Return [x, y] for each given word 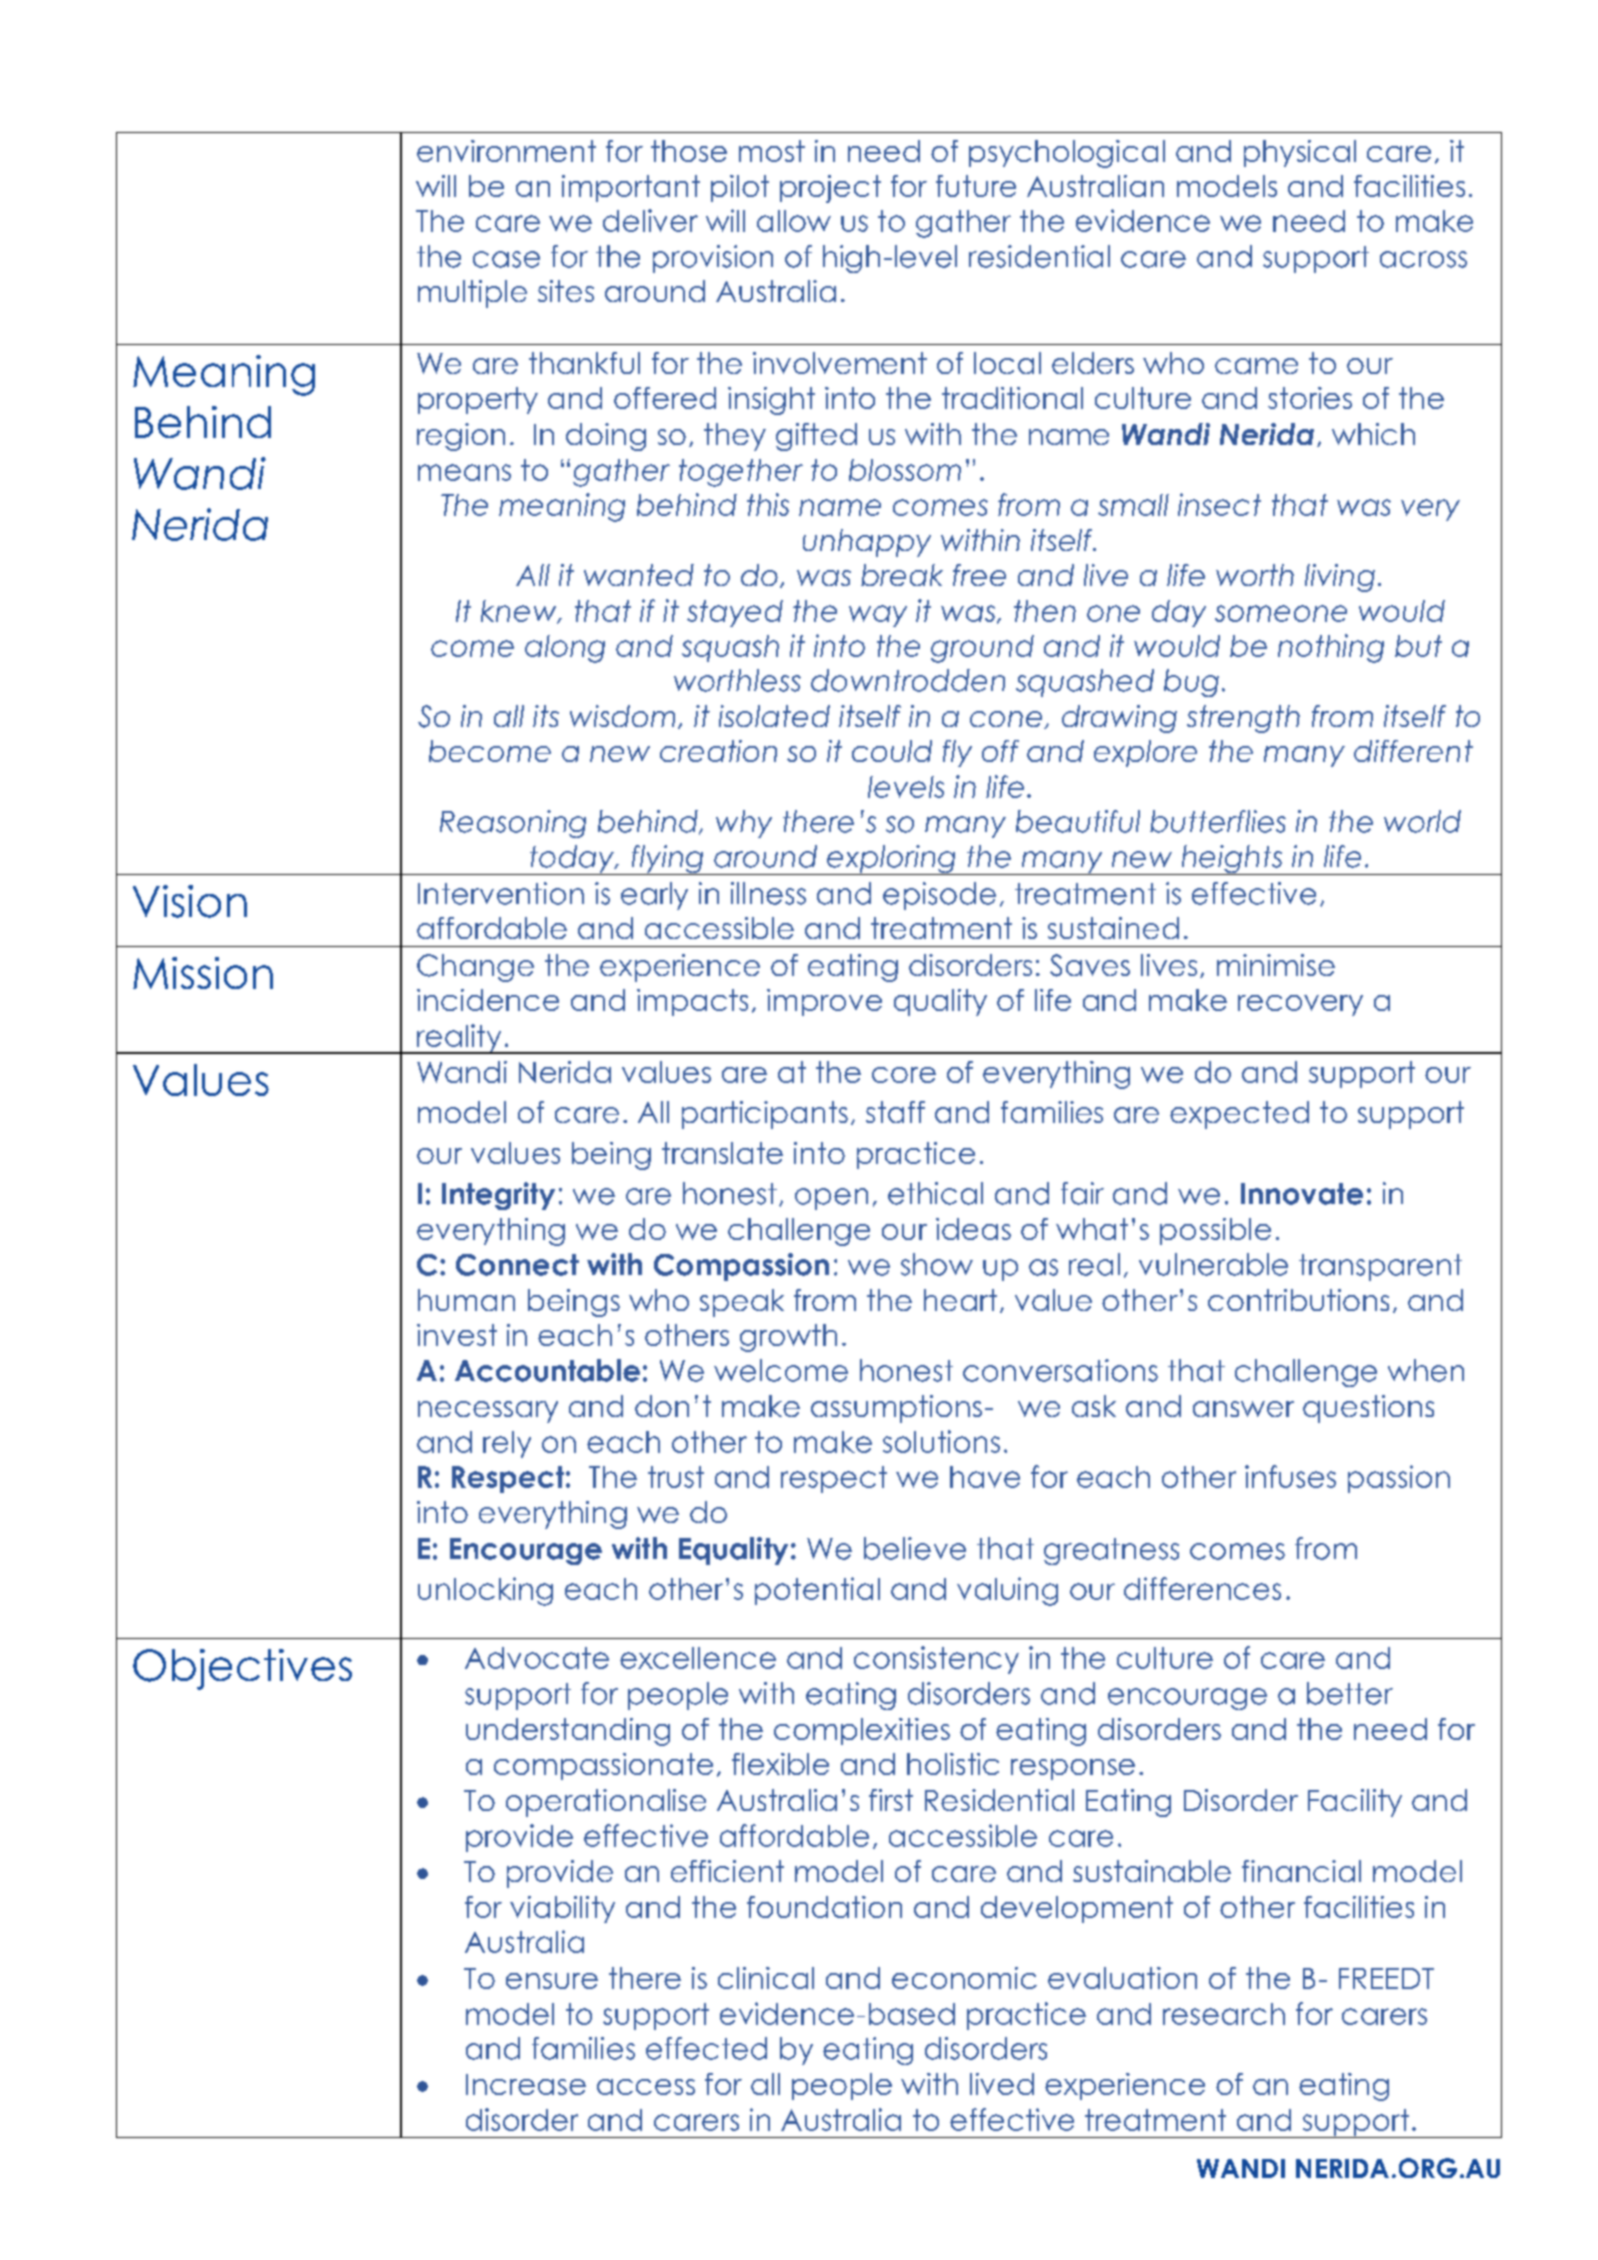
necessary [488, 1412]
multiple [472, 294]
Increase [526, 2084]
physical [1300, 153]
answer [1243, 1409]
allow [794, 221]
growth [788, 1338]
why [744, 824]
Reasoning [513, 824]
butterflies [1218, 821]
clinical [766, 1978]
